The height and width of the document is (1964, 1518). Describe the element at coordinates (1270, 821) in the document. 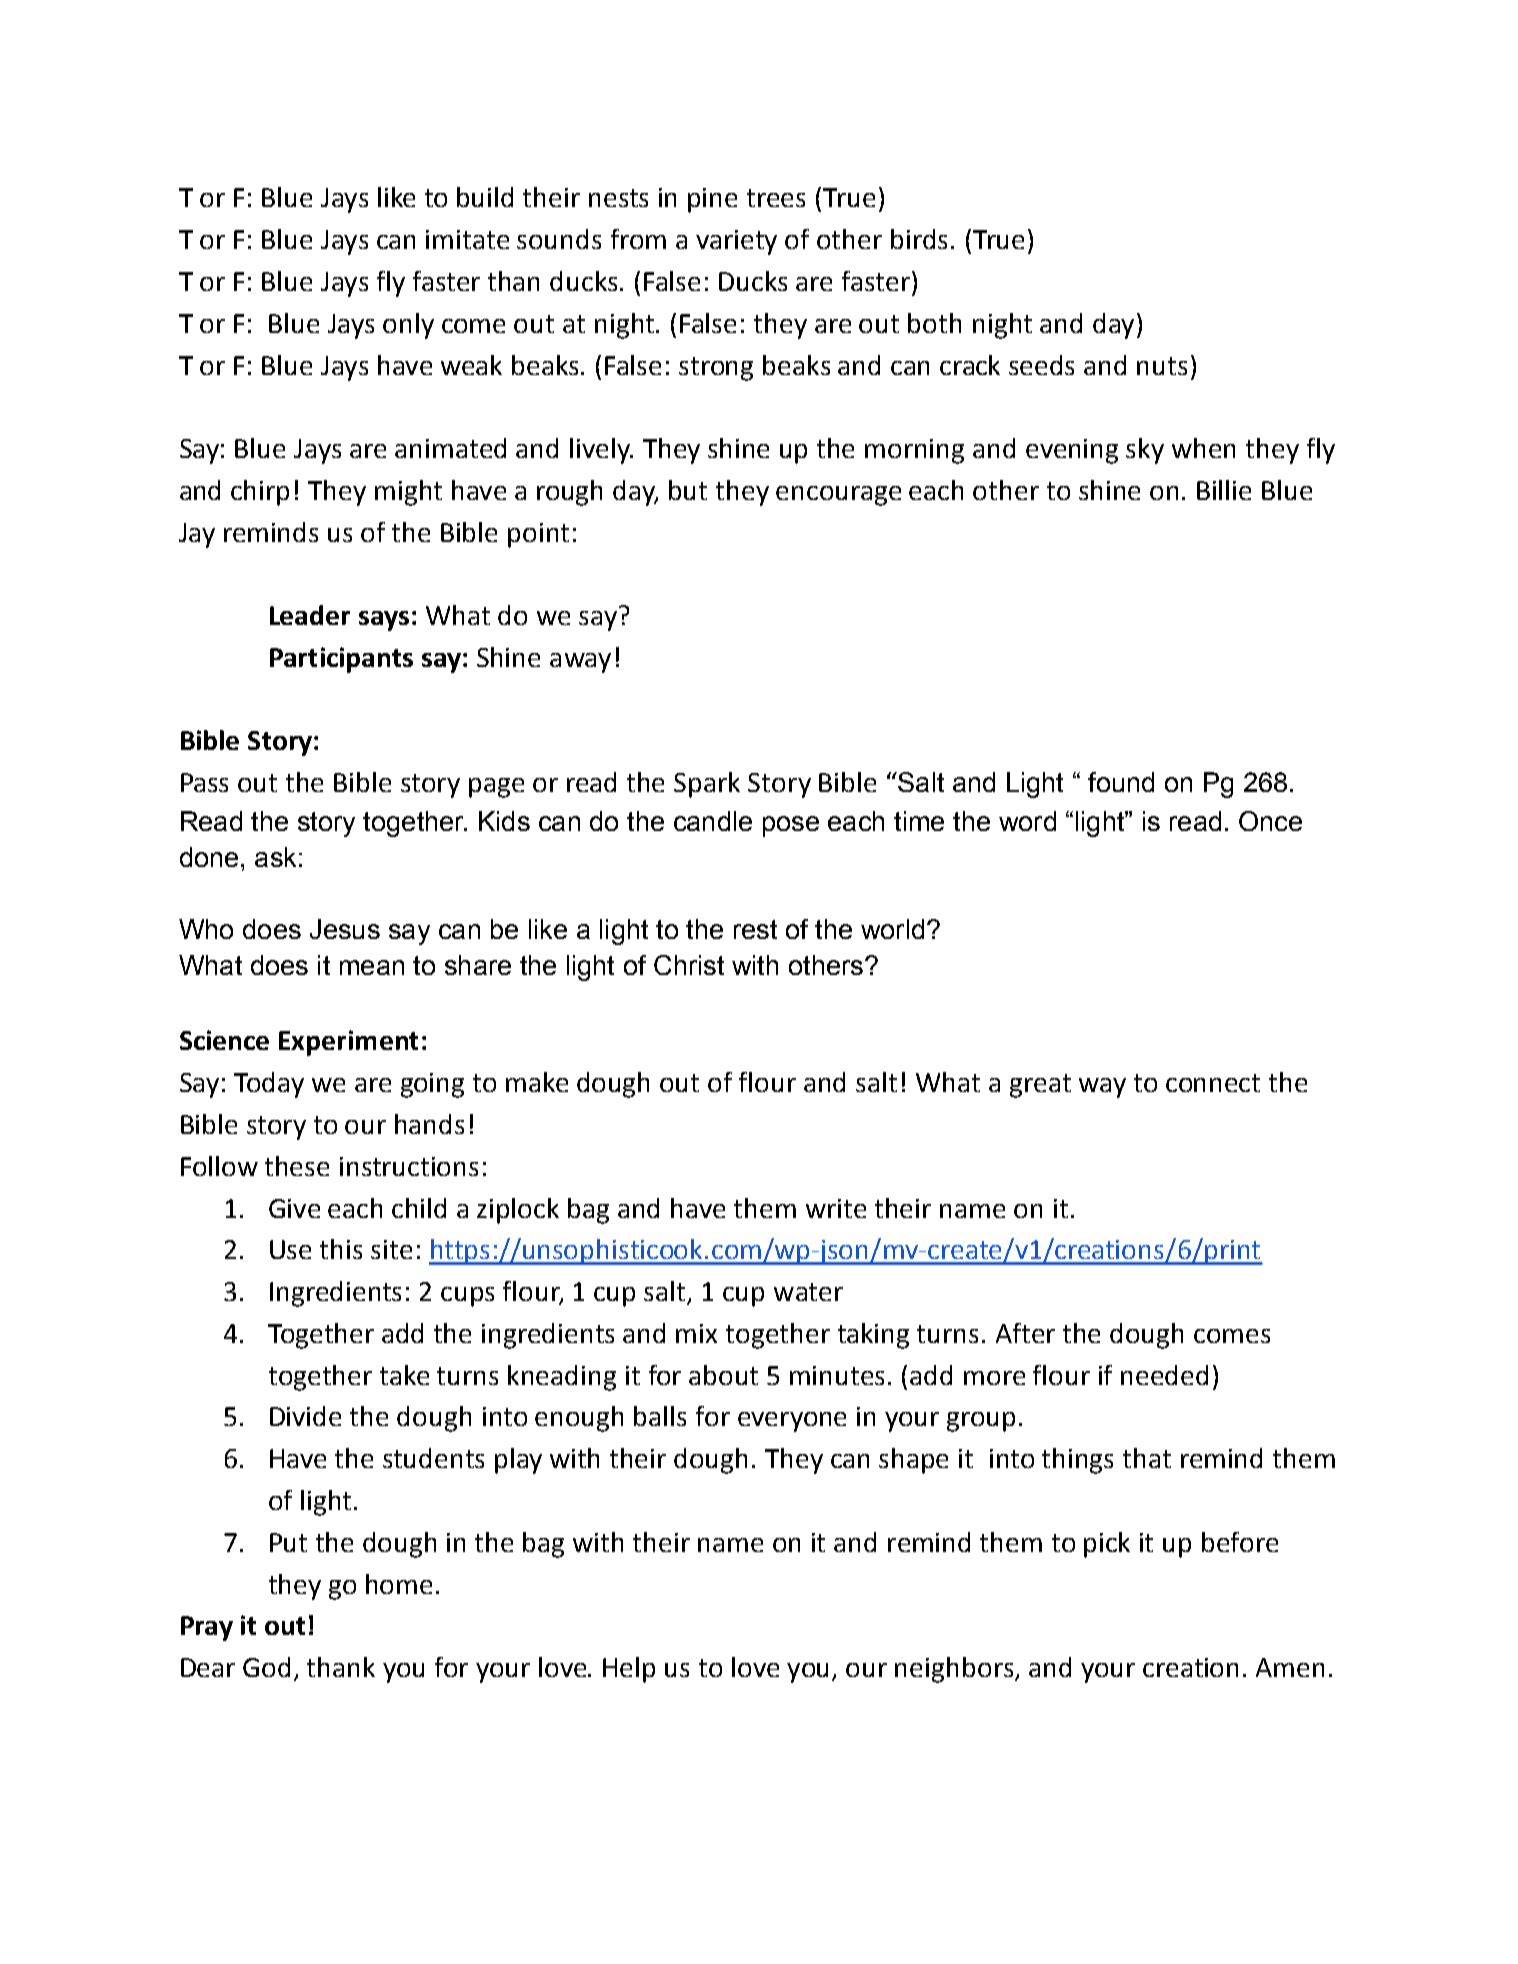

I see `Once` at that location.
